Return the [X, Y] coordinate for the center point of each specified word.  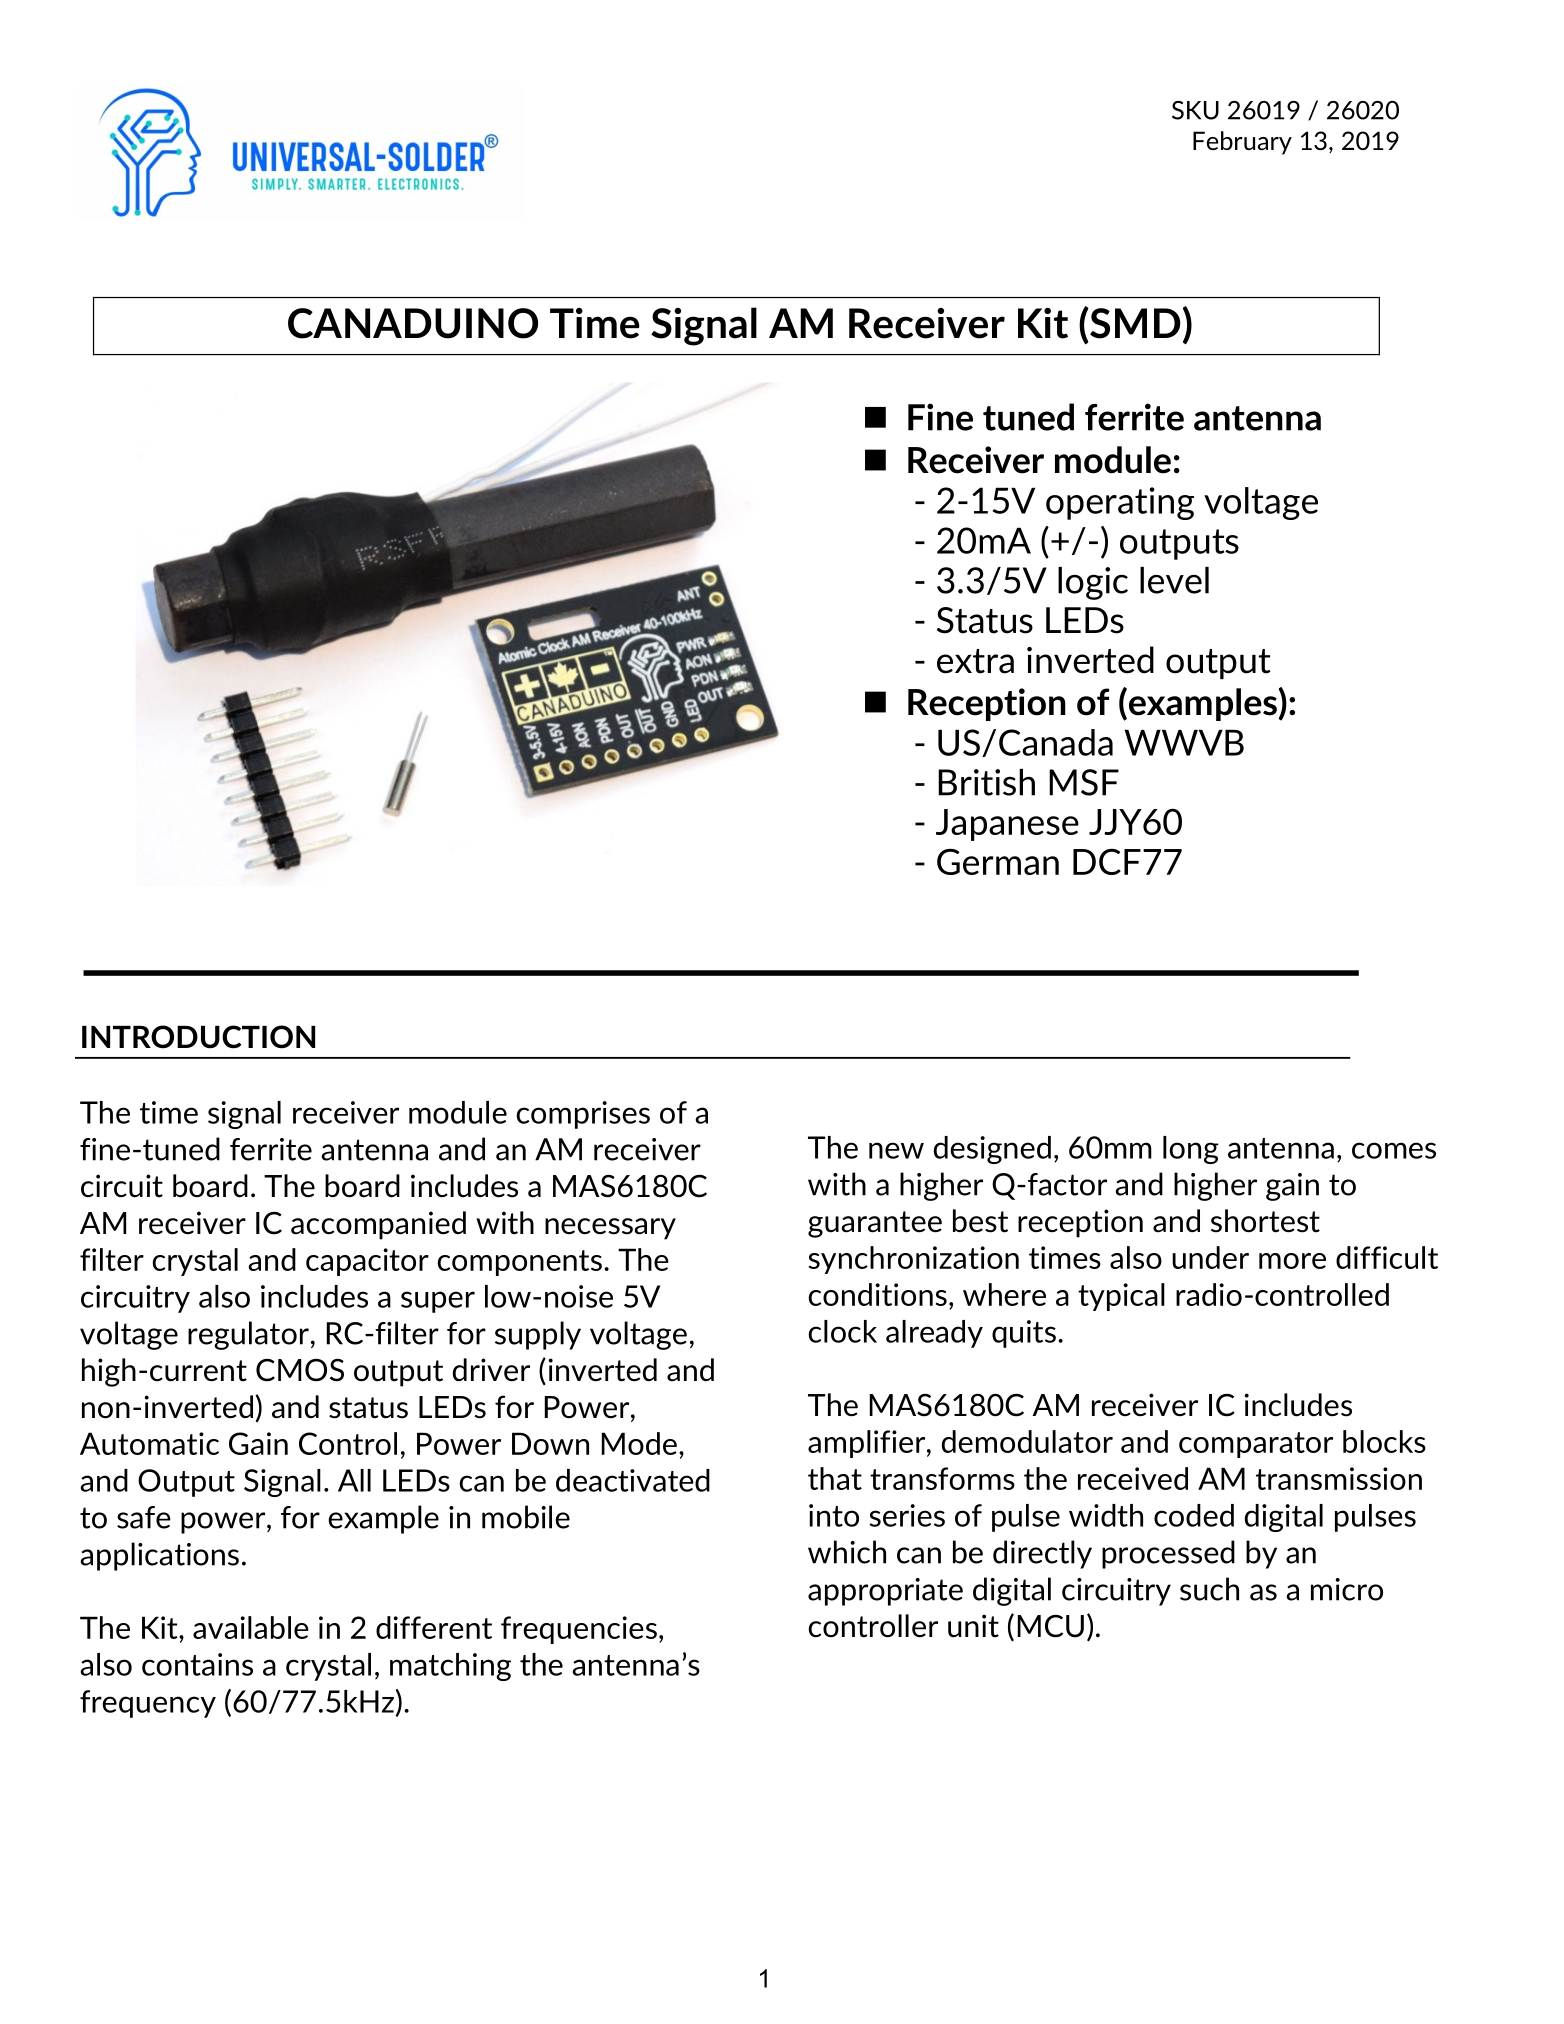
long [1191, 1150]
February [1242, 143]
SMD [1134, 323]
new [896, 1150]
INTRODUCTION [198, 1037]
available [251, 1627]
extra [975, 661]
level [1174, 580]
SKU [1195, 110]
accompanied [378, 1225]
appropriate [885, 1592]
